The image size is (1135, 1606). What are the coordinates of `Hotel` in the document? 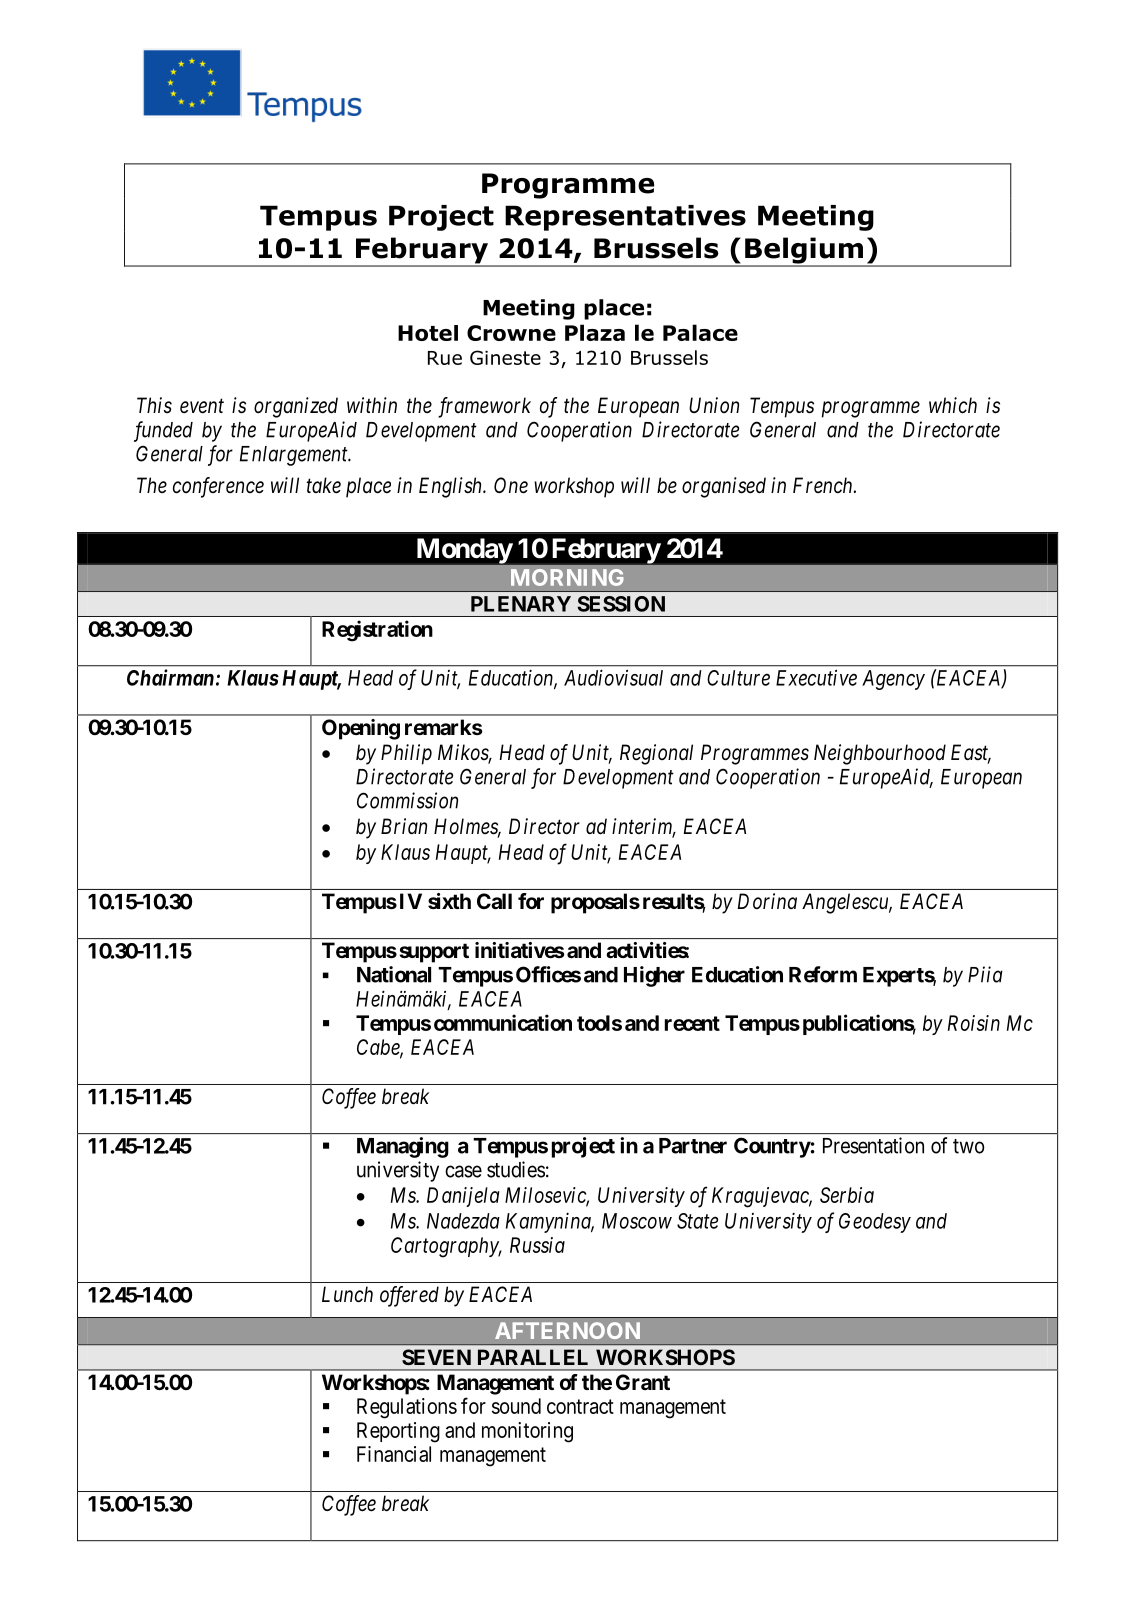 It's located at (428, 333).
